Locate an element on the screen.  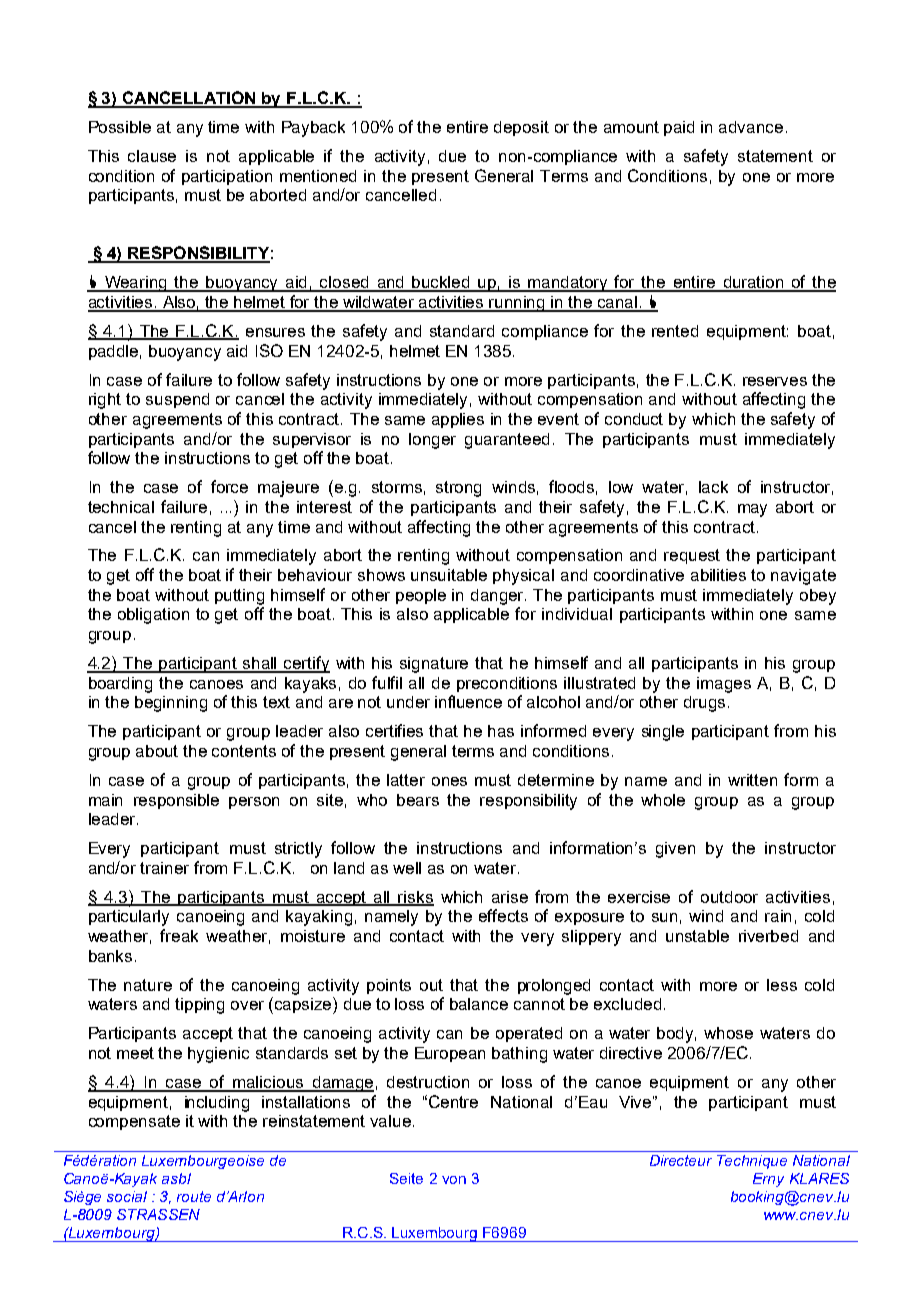
outdoor is located at coordinates (729, 897).
